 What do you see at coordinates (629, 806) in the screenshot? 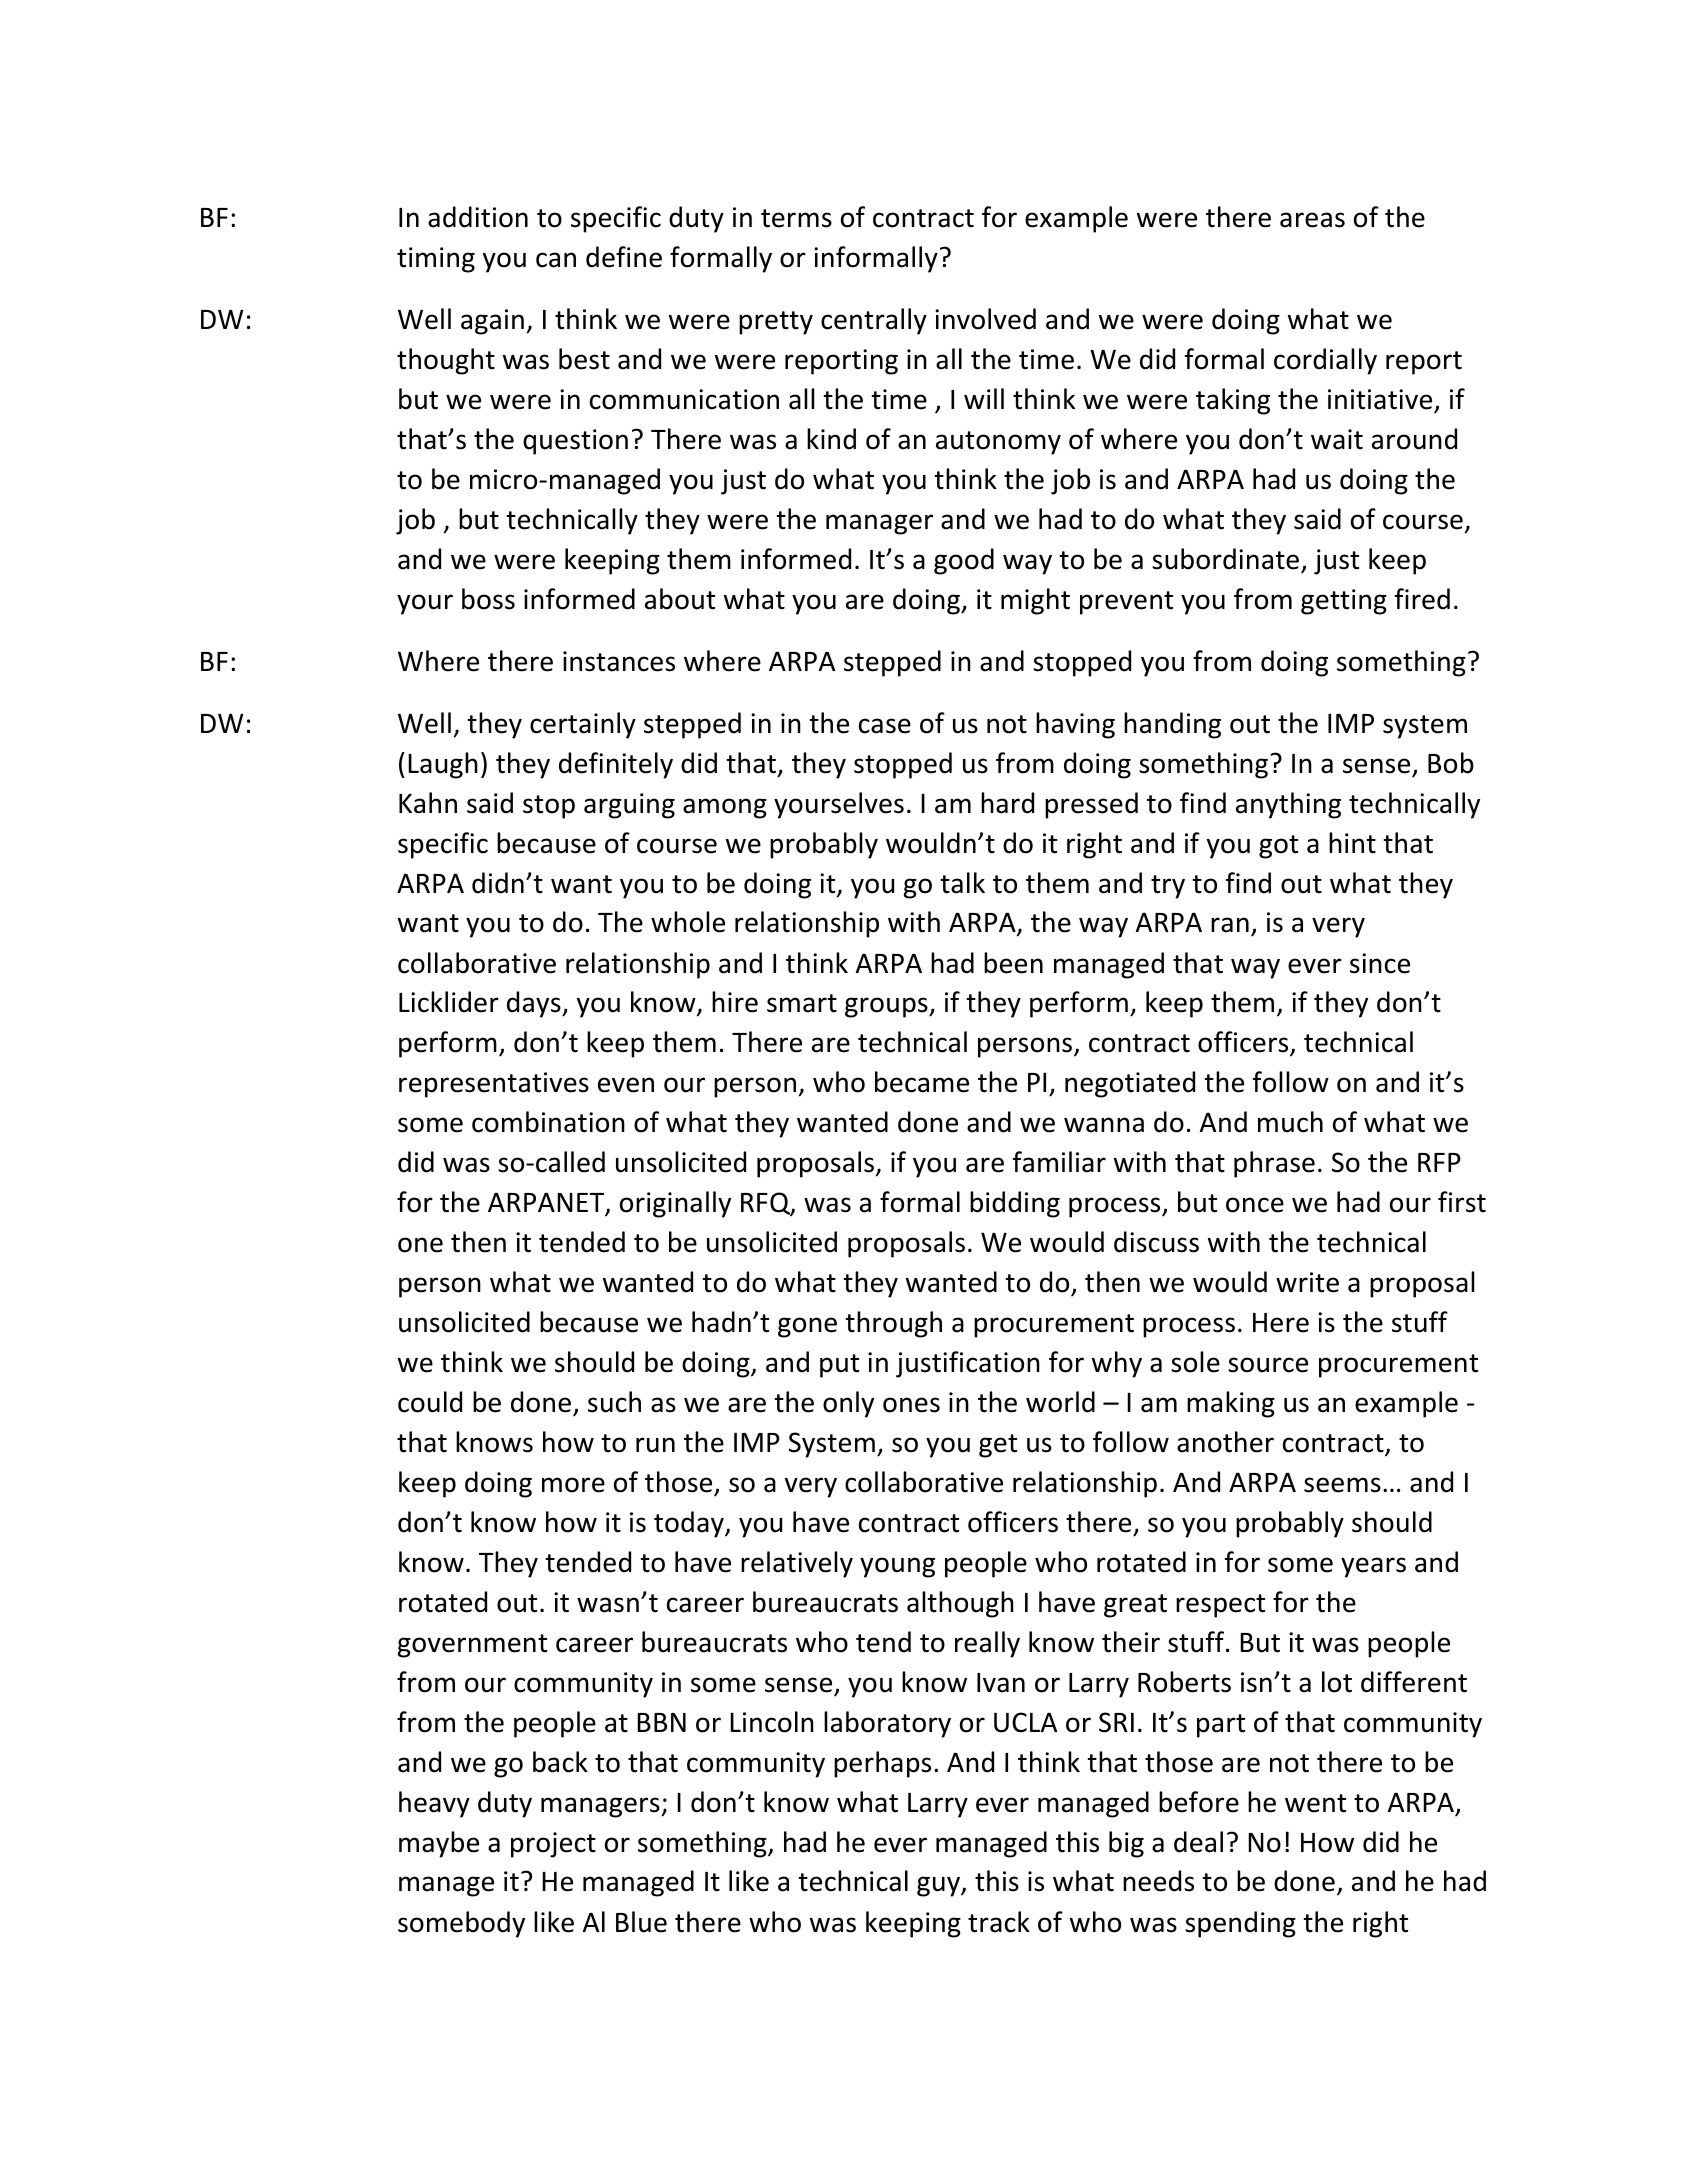
I see `arguing` at bounding box center [629, 806].
